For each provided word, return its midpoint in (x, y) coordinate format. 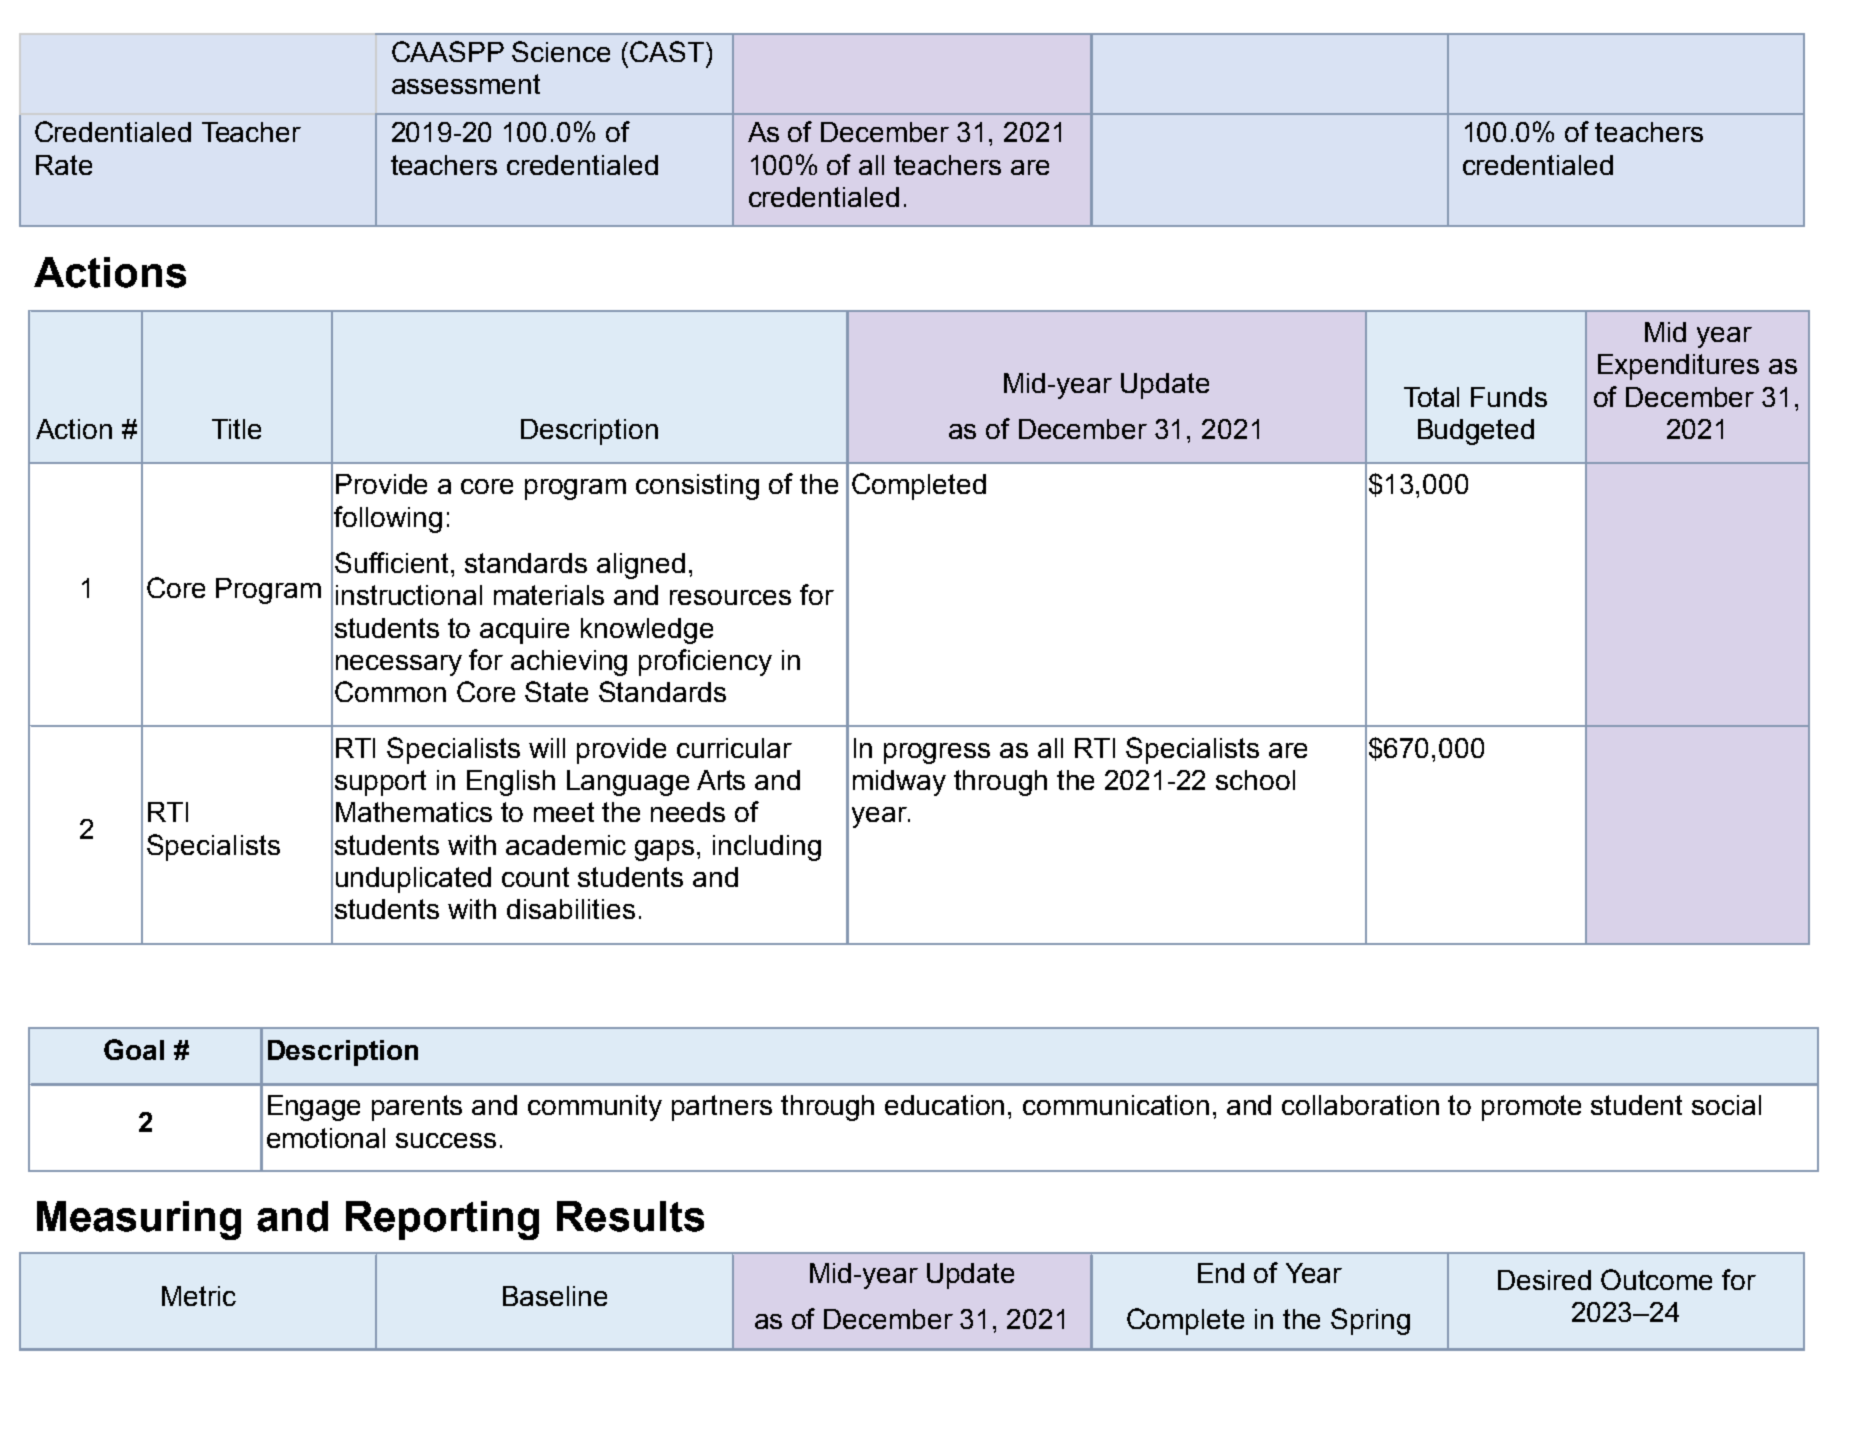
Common (390, 691)
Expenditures (1678, 367)
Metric (199, 1296)
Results (630, 1216)
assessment (466, 84)
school (1255, 780)
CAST (667, 51)
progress (937, 753)
